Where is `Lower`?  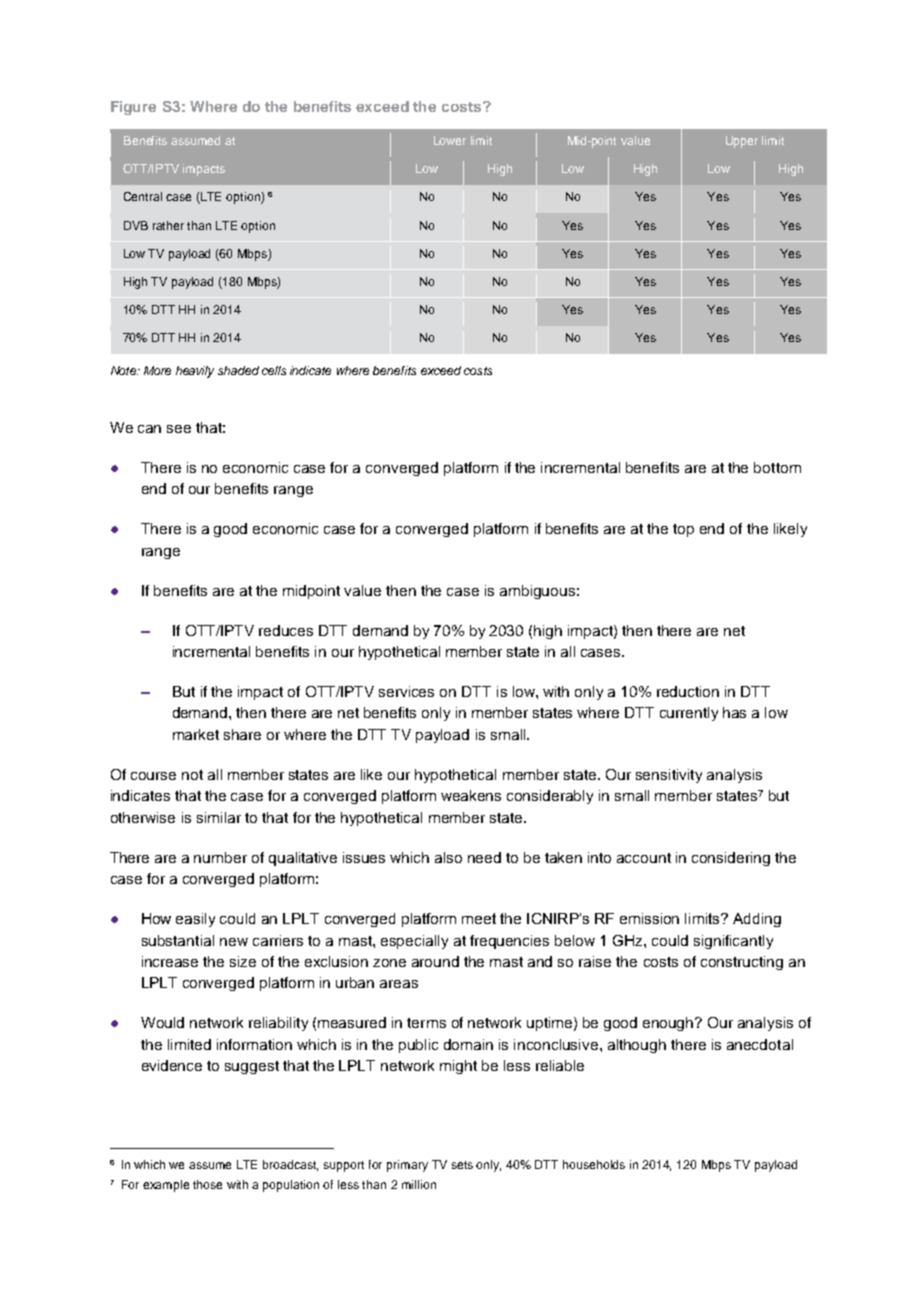 Lower is located at coordinates (450, 140).
